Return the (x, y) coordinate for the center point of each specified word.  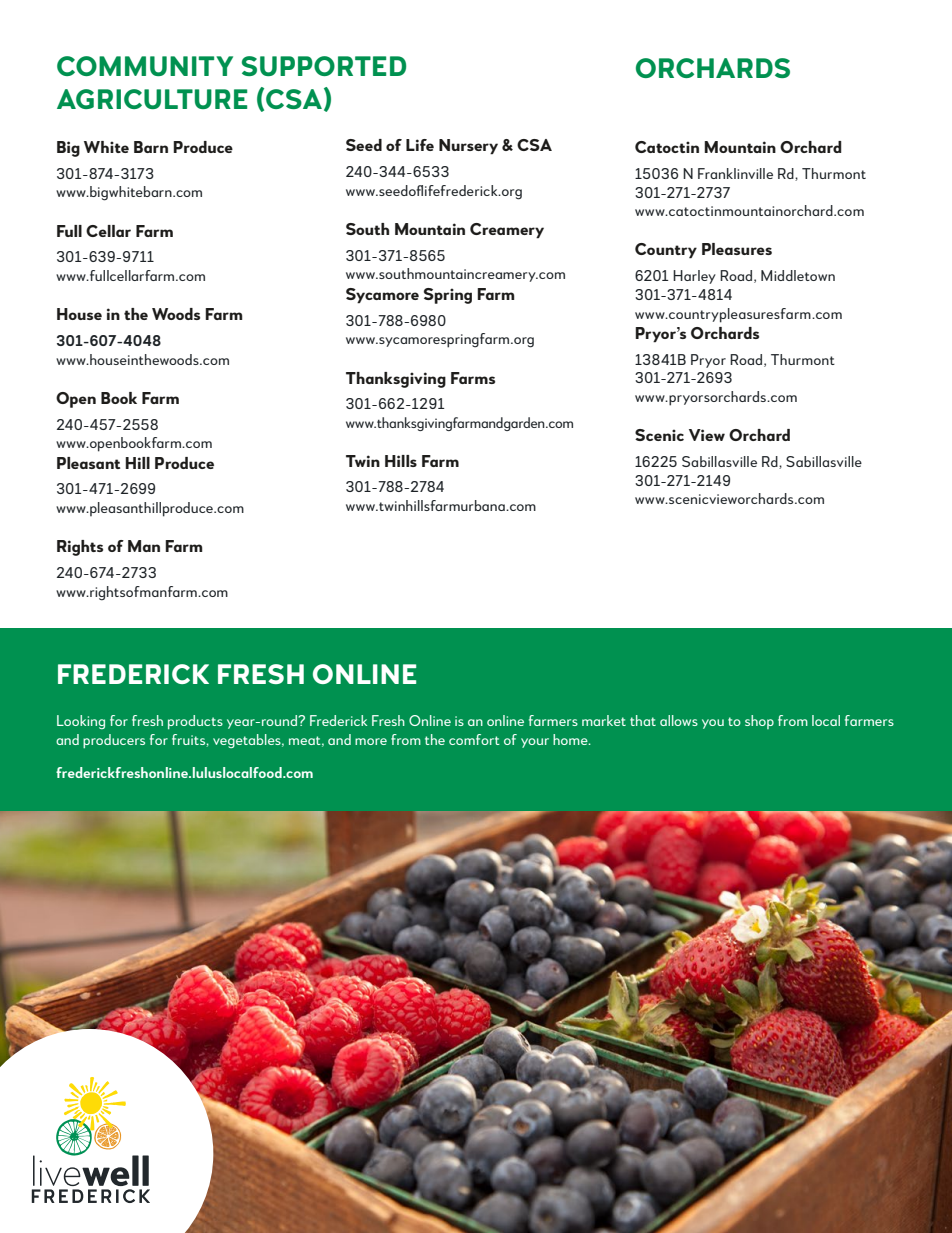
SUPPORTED (324, 66)
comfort (474, 739)
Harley (694, 277)
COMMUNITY (145, 66)
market (604, 720)
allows (679, 720)
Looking (81, 722)
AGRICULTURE (152, 99)
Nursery (468, 147)
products (195, 722)
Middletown (798, 275)
